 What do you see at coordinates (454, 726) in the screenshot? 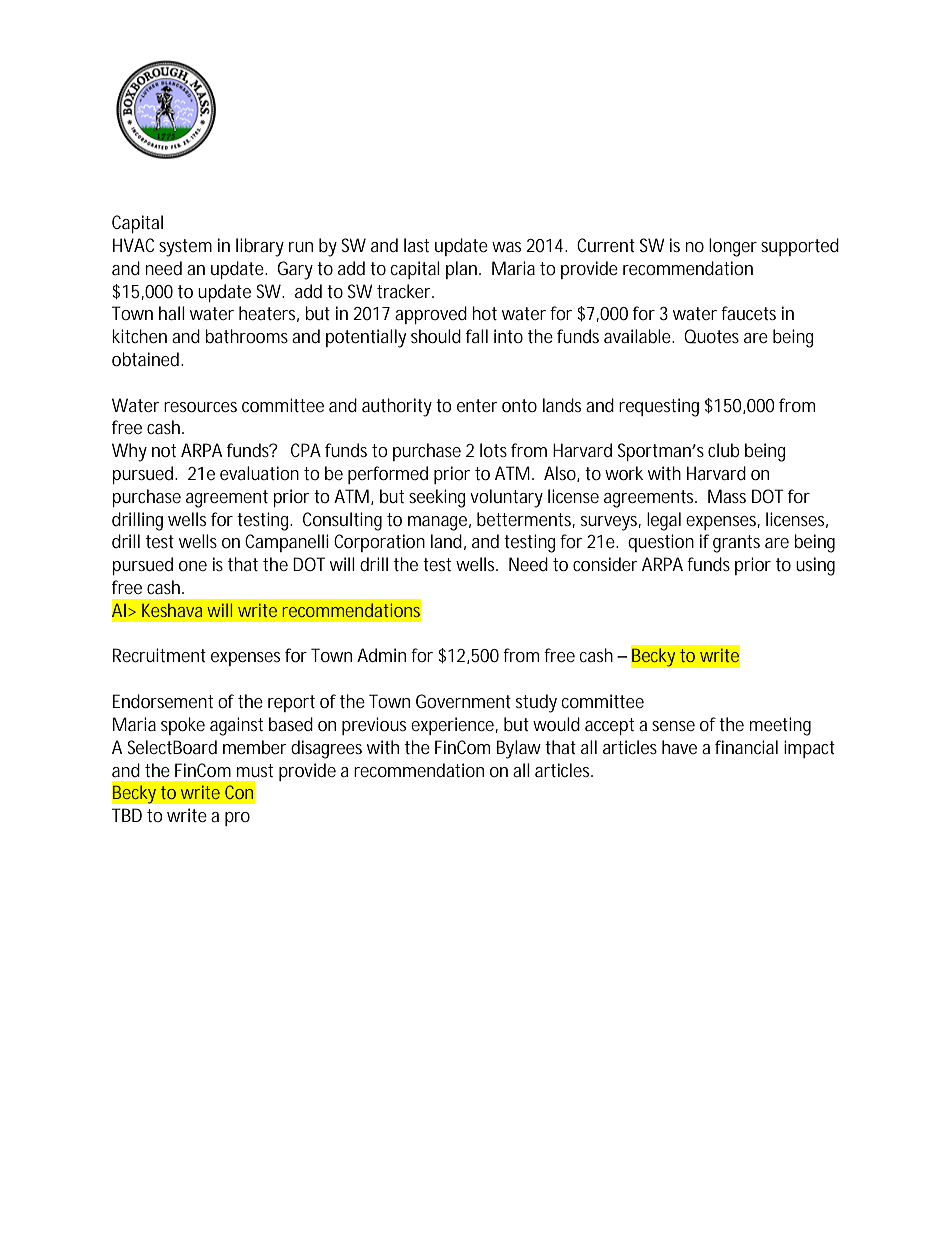
I see `experience` at bounding box center [454, 726].
